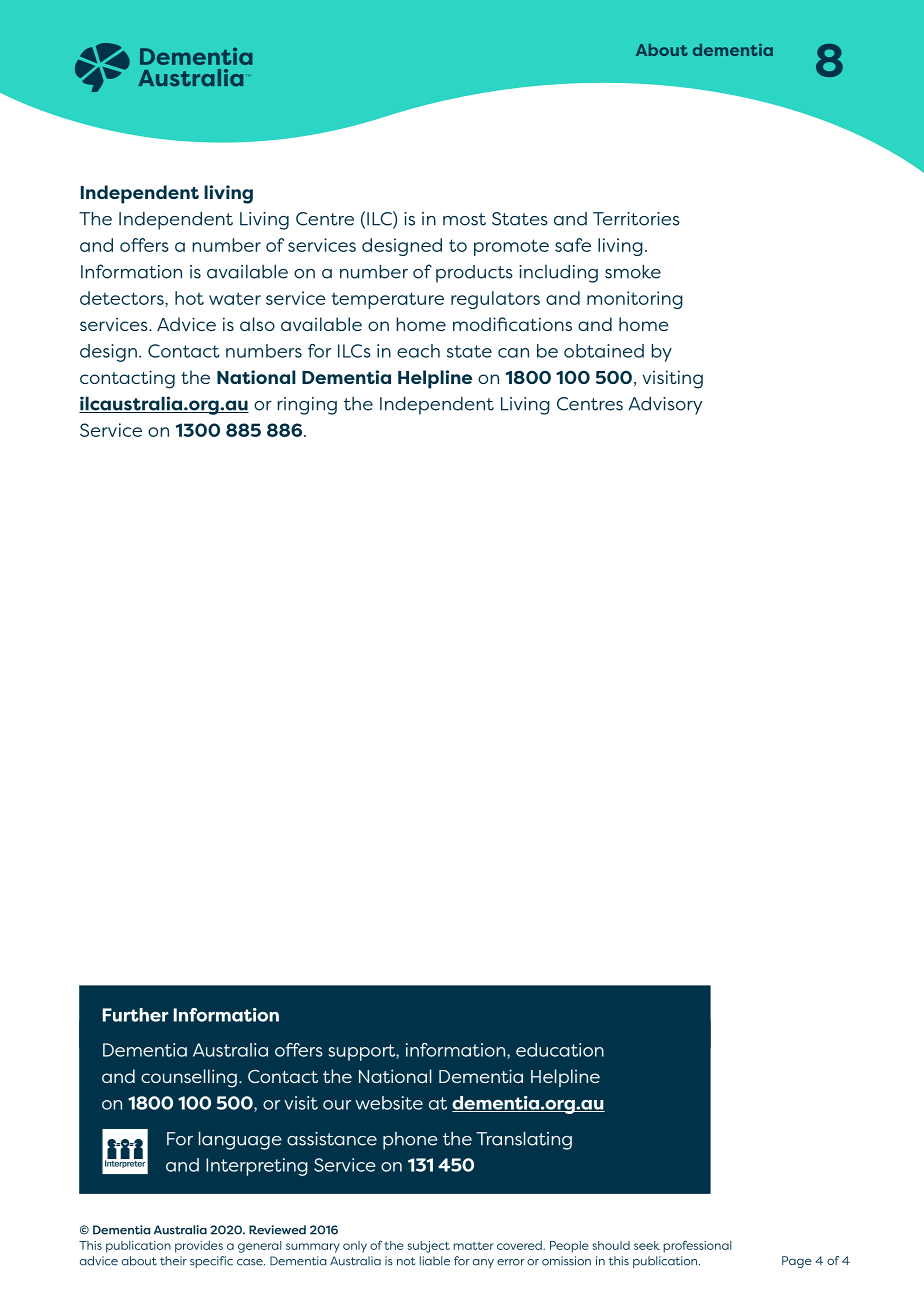 The height and width of the screenshot is (1308, 924). Describe the element at coordinates (199, 1247) in the screenshot. I see `provides` at that location.
